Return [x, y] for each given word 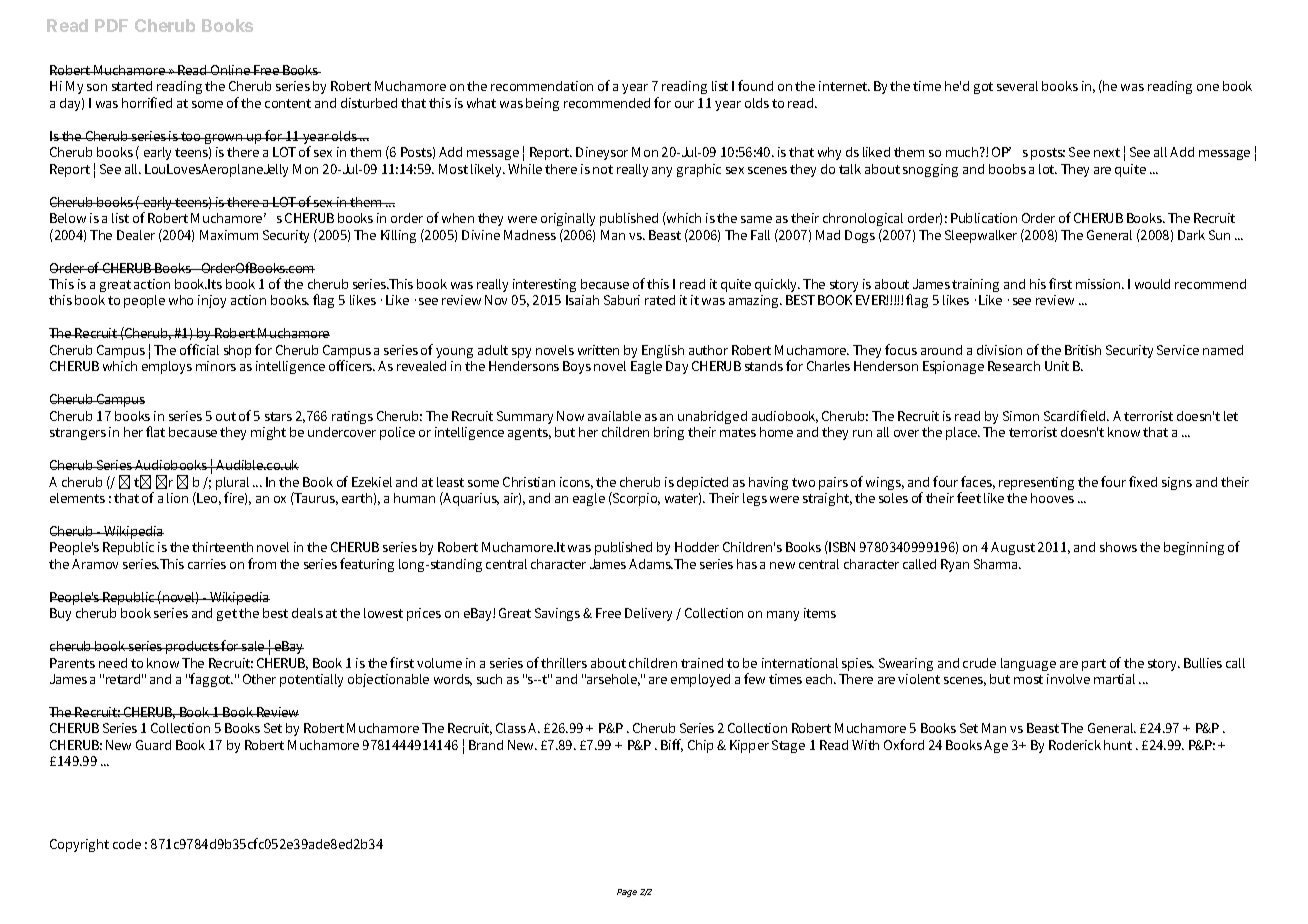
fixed [1143, 481]
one [1208, 87]
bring [669, 433]
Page [627, 893]
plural [232, 483]
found [755, 85]
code [127, 844]
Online [231, 70]
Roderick [1075, 745]
